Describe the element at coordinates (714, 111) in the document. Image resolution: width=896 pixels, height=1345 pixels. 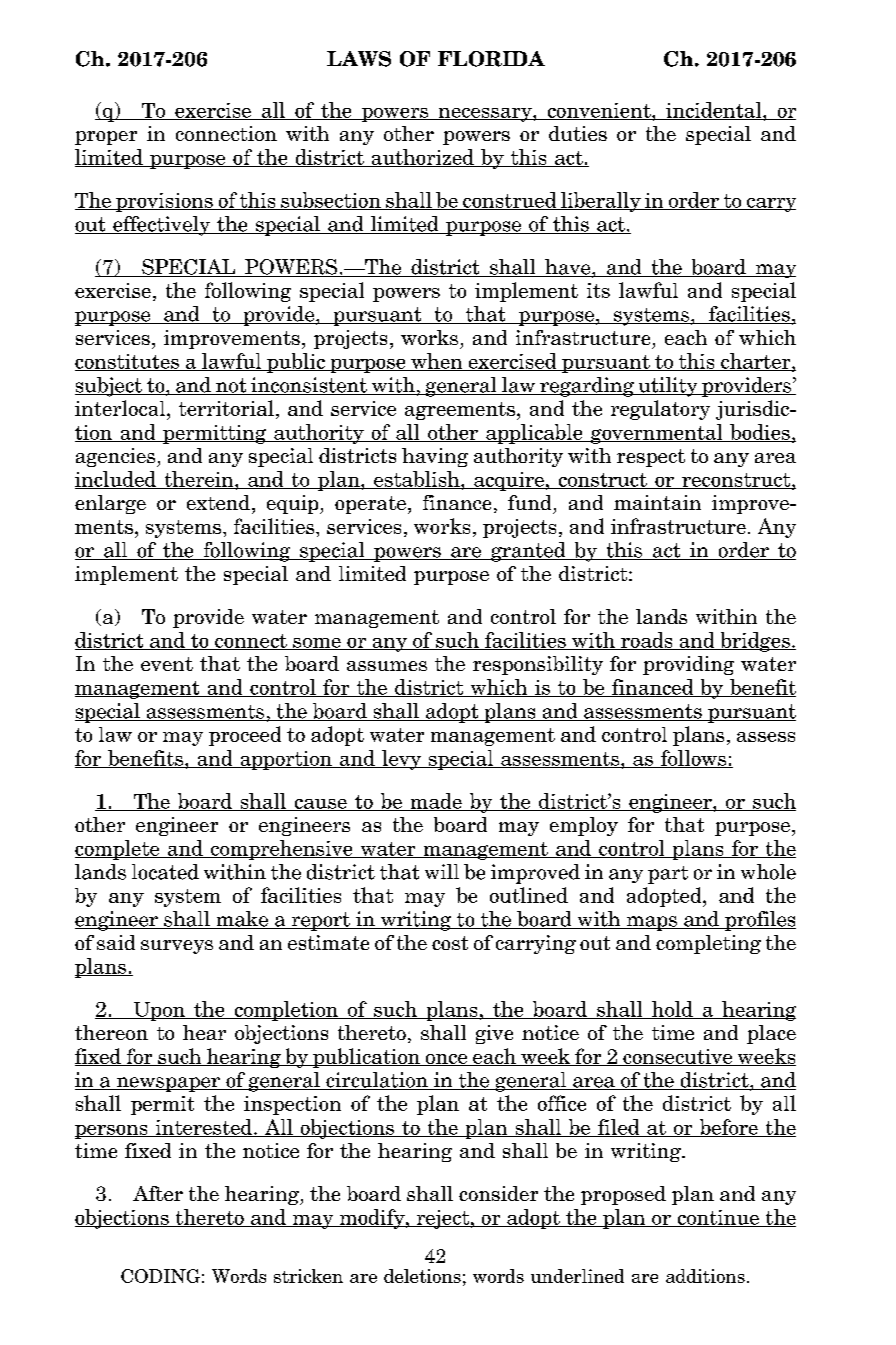
I see `incidental` at that location.
